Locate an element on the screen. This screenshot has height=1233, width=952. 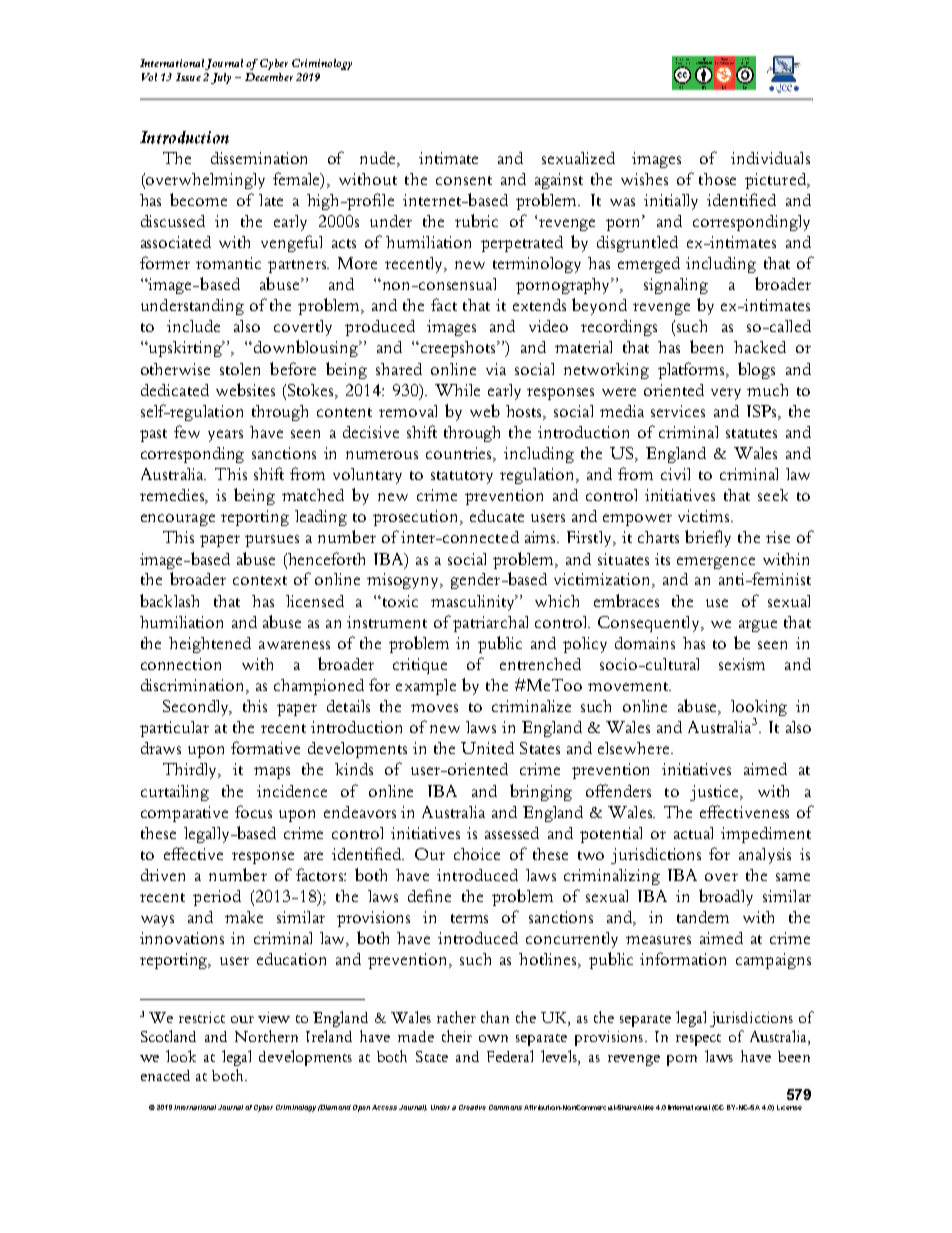
consent is located at coordinates (464, 180).
